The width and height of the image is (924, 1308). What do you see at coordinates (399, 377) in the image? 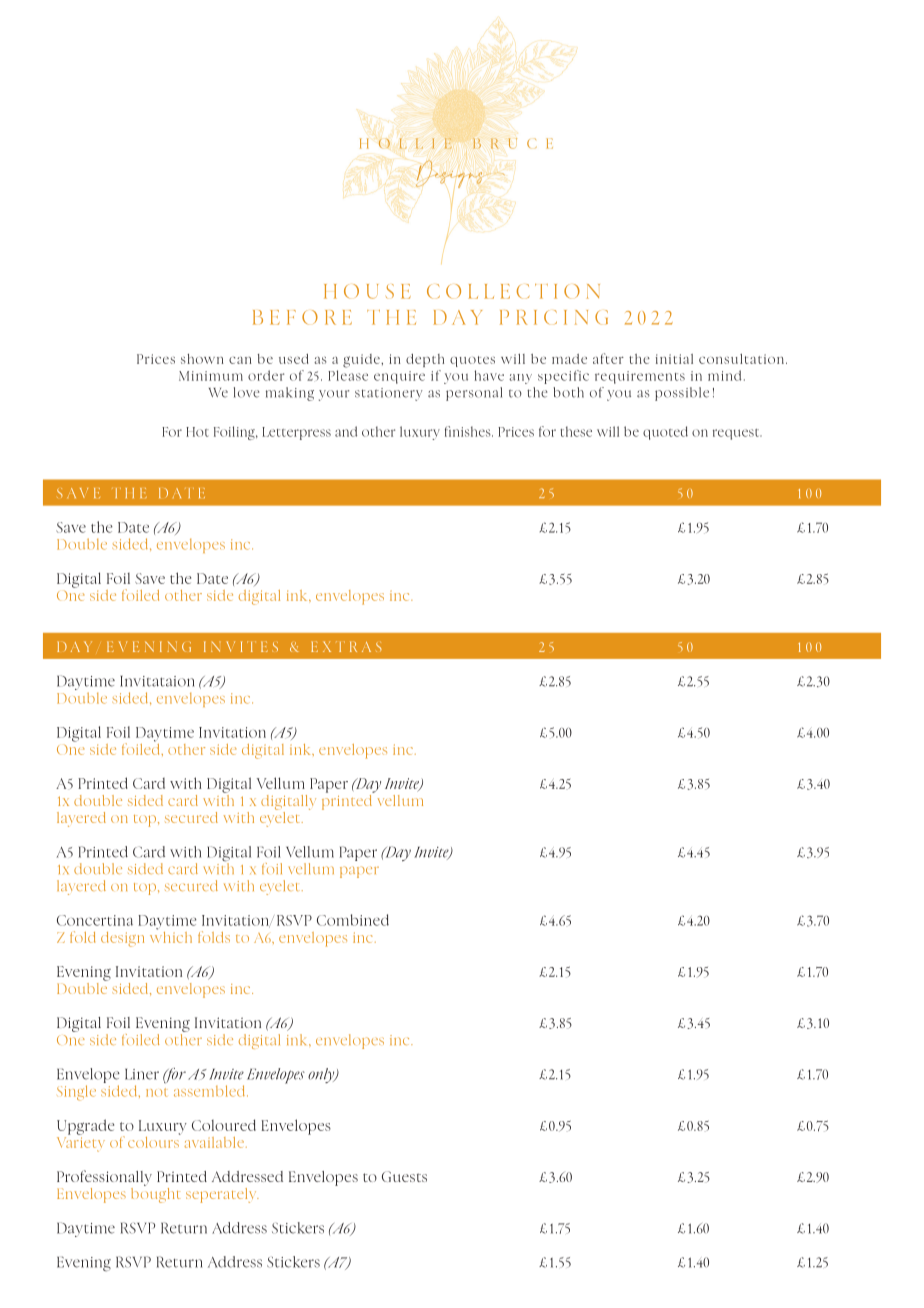
I see `enquire` at bounding box center [399, 377].
